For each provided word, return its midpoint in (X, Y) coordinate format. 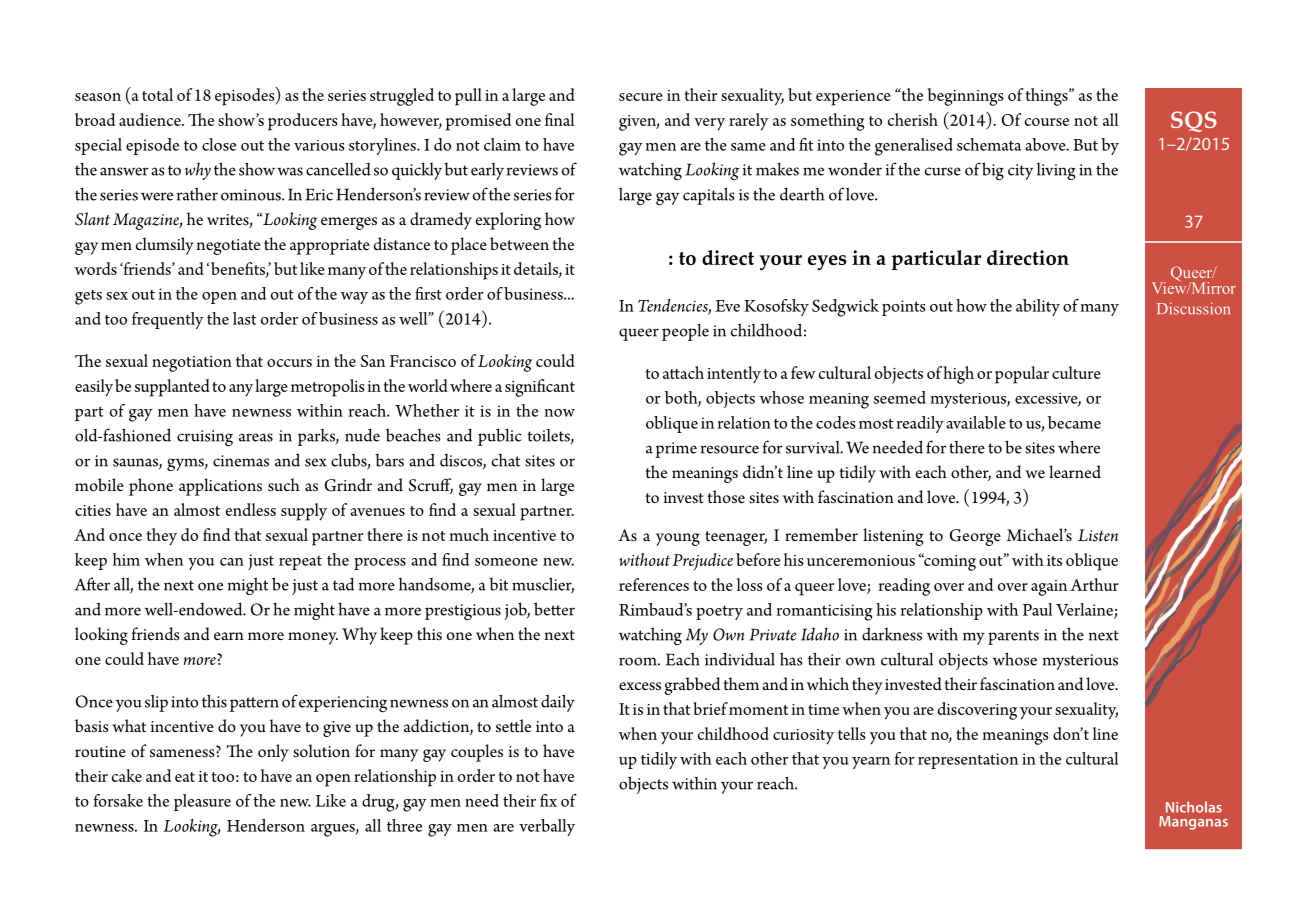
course (1047, 122)
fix (548, 800)
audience (151, 119)
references (654, 584)
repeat (300, 563)
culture (1076, 372)
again (1049, 588)
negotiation (192, 364)
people (685, 332)
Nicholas (1194, 807)
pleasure (202, 802)
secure (641, 97)
